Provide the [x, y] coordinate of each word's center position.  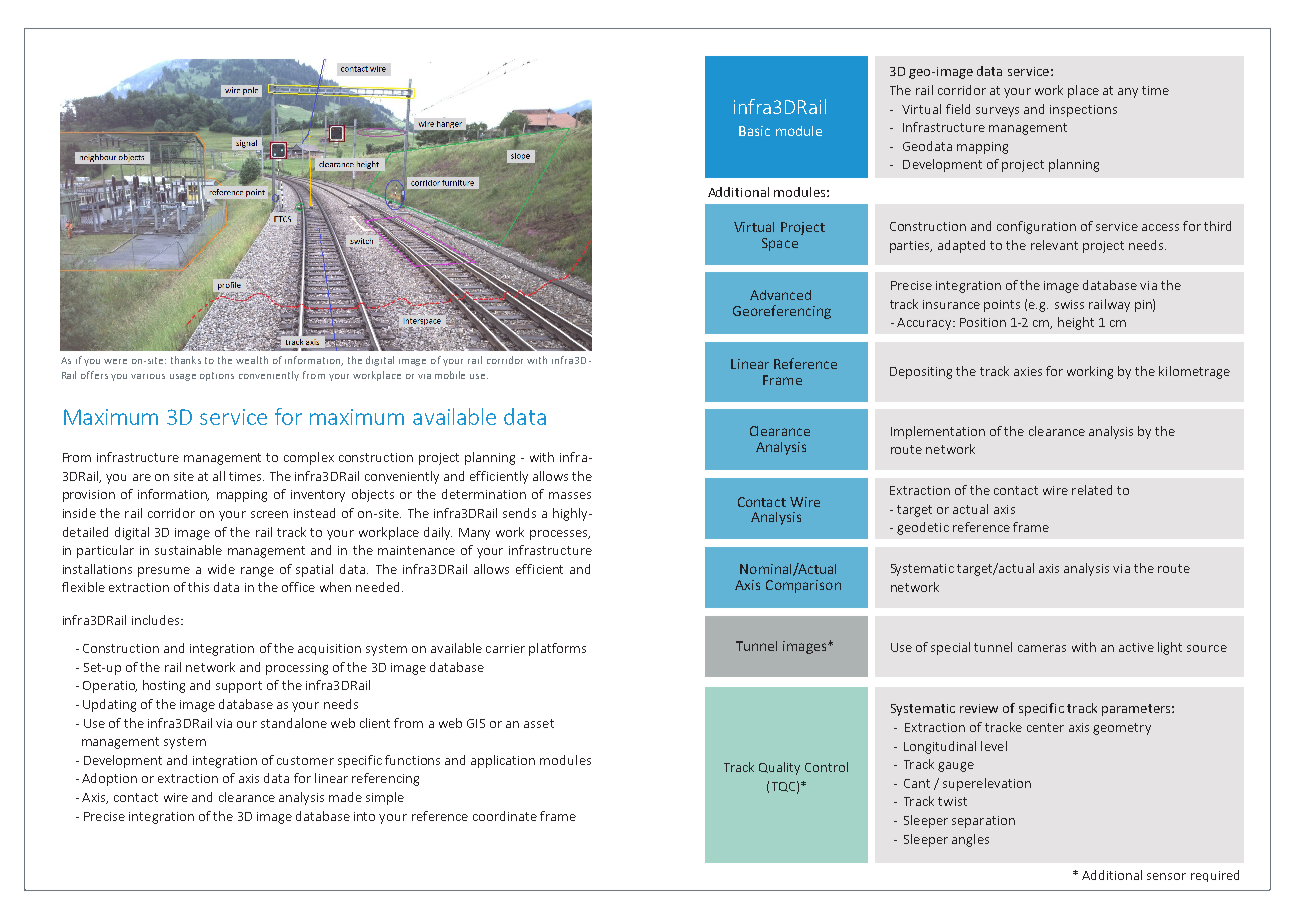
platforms [557, 649]
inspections [1083, 111]
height [1076, 323]
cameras [1042, 648]
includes [157, 620]
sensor [1166, 876]
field [958, 109]
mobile [450, 375]
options [217, 376]
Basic [754, 131]
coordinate [505, 816]
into [364, 816]
